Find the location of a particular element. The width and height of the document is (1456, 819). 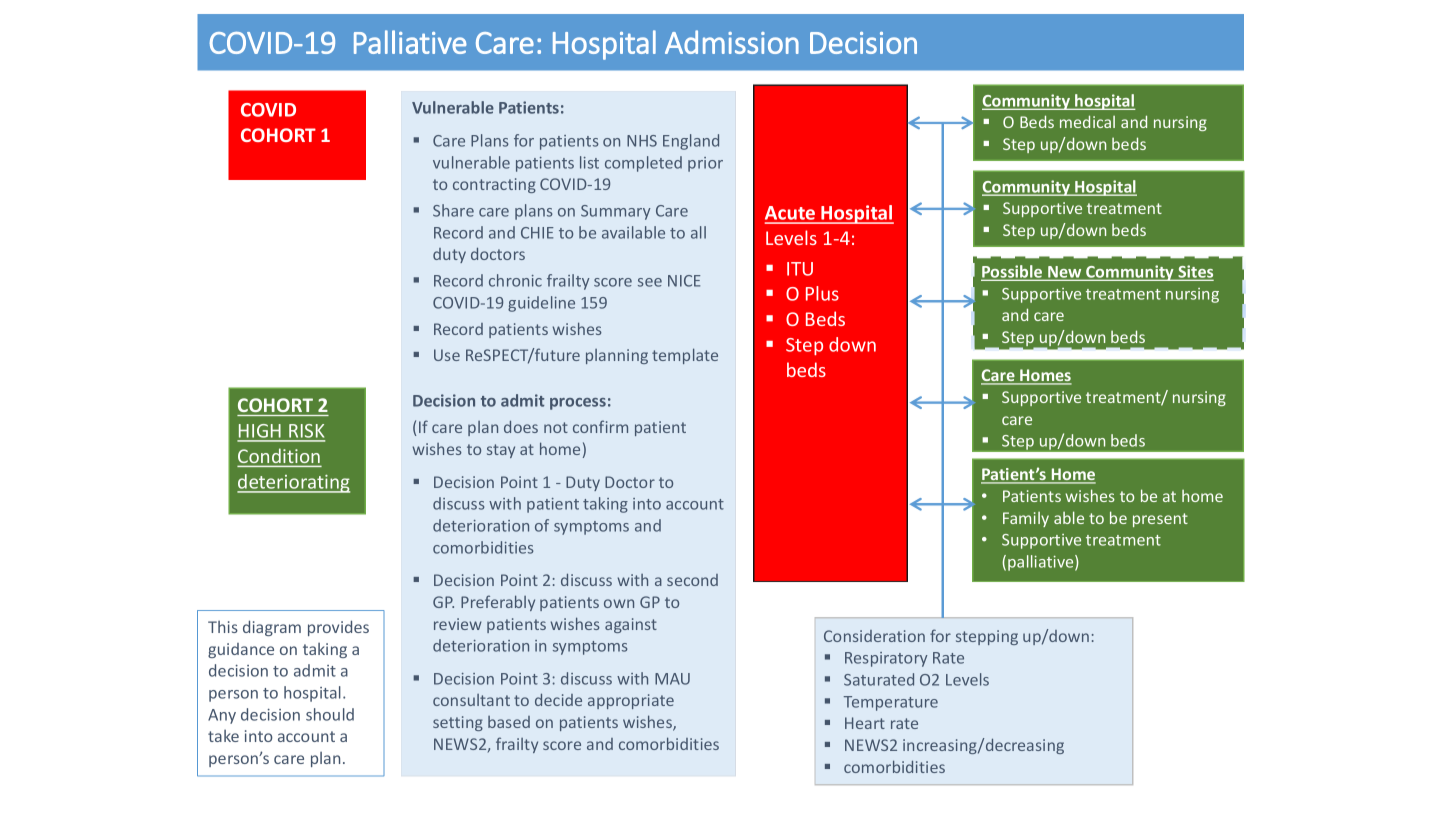

appropriate is located at coordinates (631, 701).
